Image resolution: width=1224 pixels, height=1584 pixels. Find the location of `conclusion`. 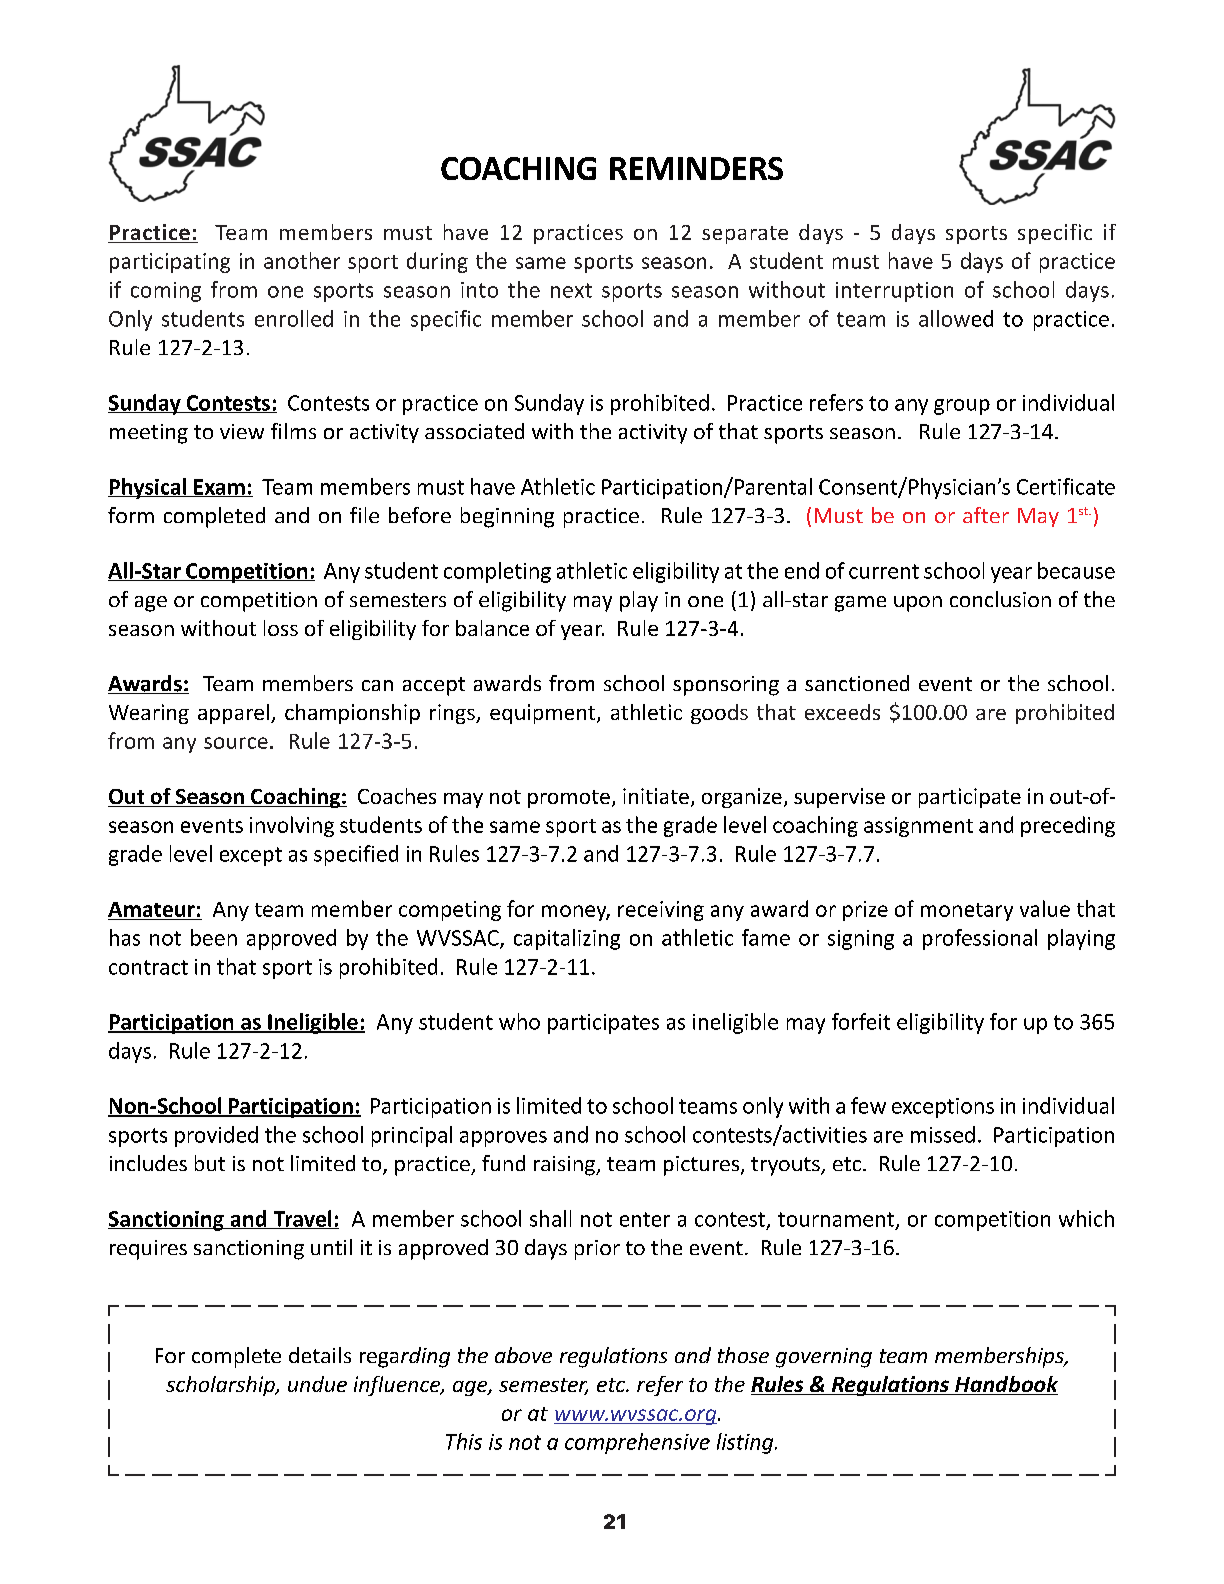

conclusion is located at coordinates (1000, 599).
